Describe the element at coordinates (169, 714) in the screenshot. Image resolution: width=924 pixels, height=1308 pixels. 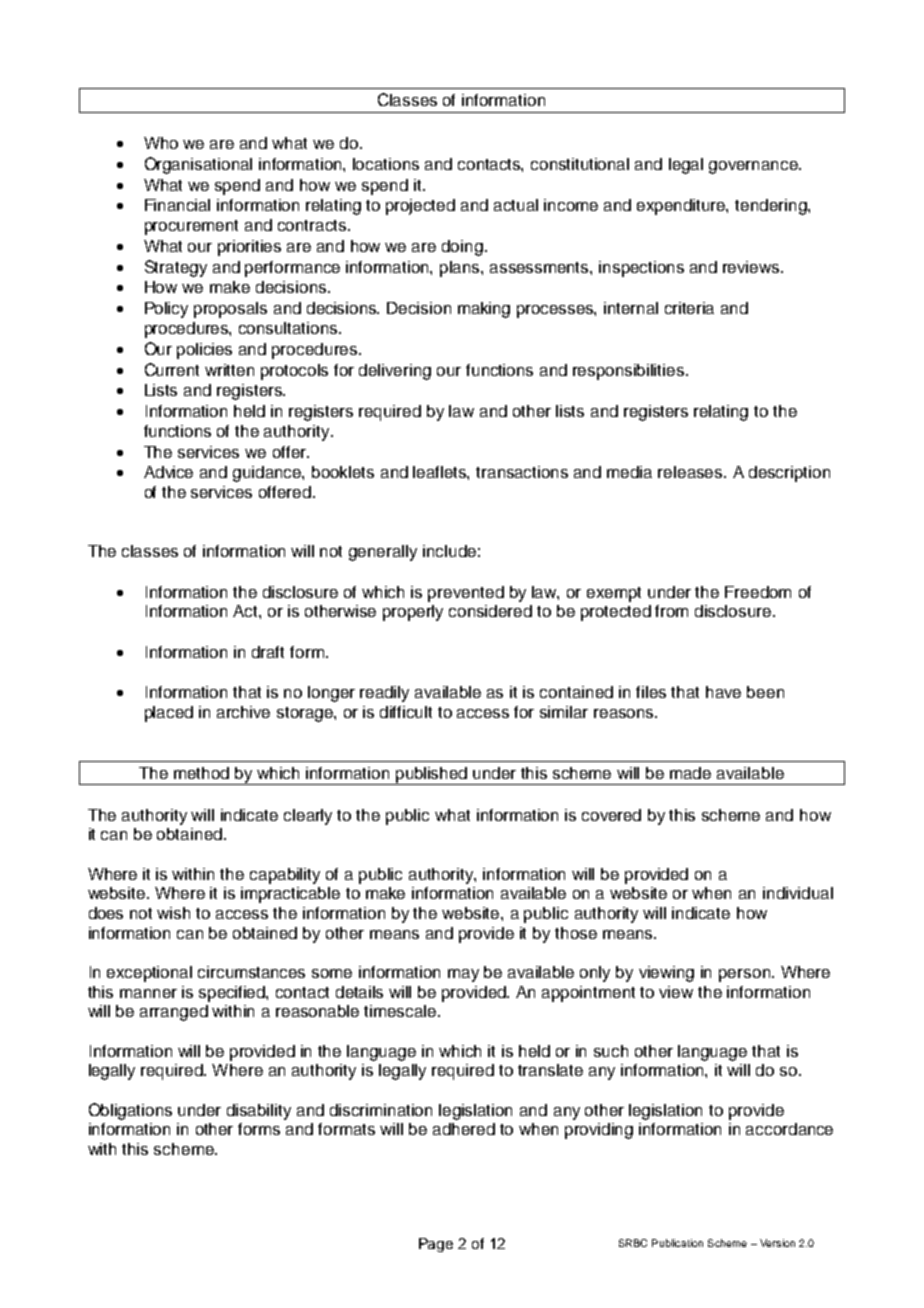
I see `placed` at that location.
